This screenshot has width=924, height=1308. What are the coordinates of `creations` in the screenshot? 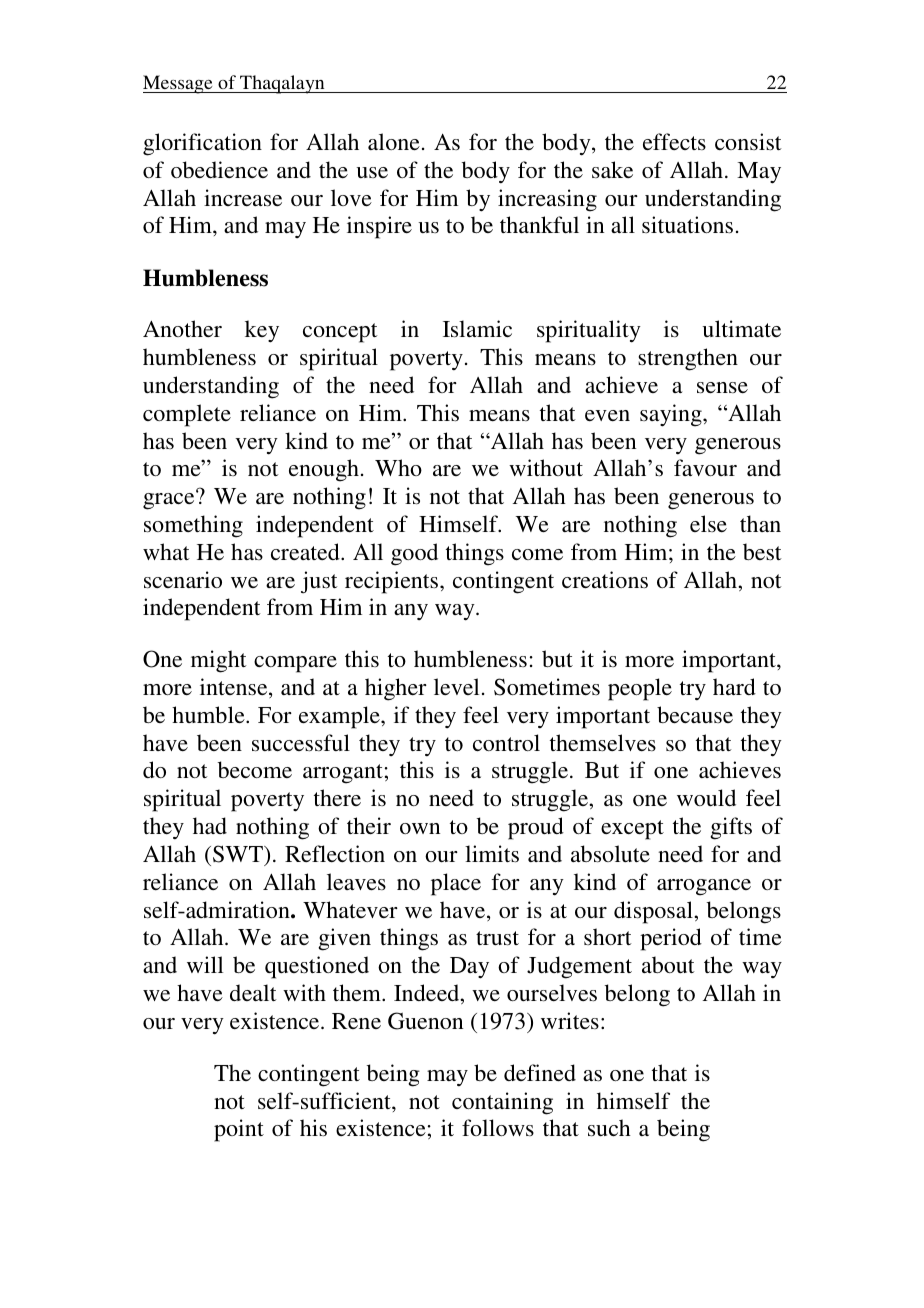 It's located at (605, 580).
